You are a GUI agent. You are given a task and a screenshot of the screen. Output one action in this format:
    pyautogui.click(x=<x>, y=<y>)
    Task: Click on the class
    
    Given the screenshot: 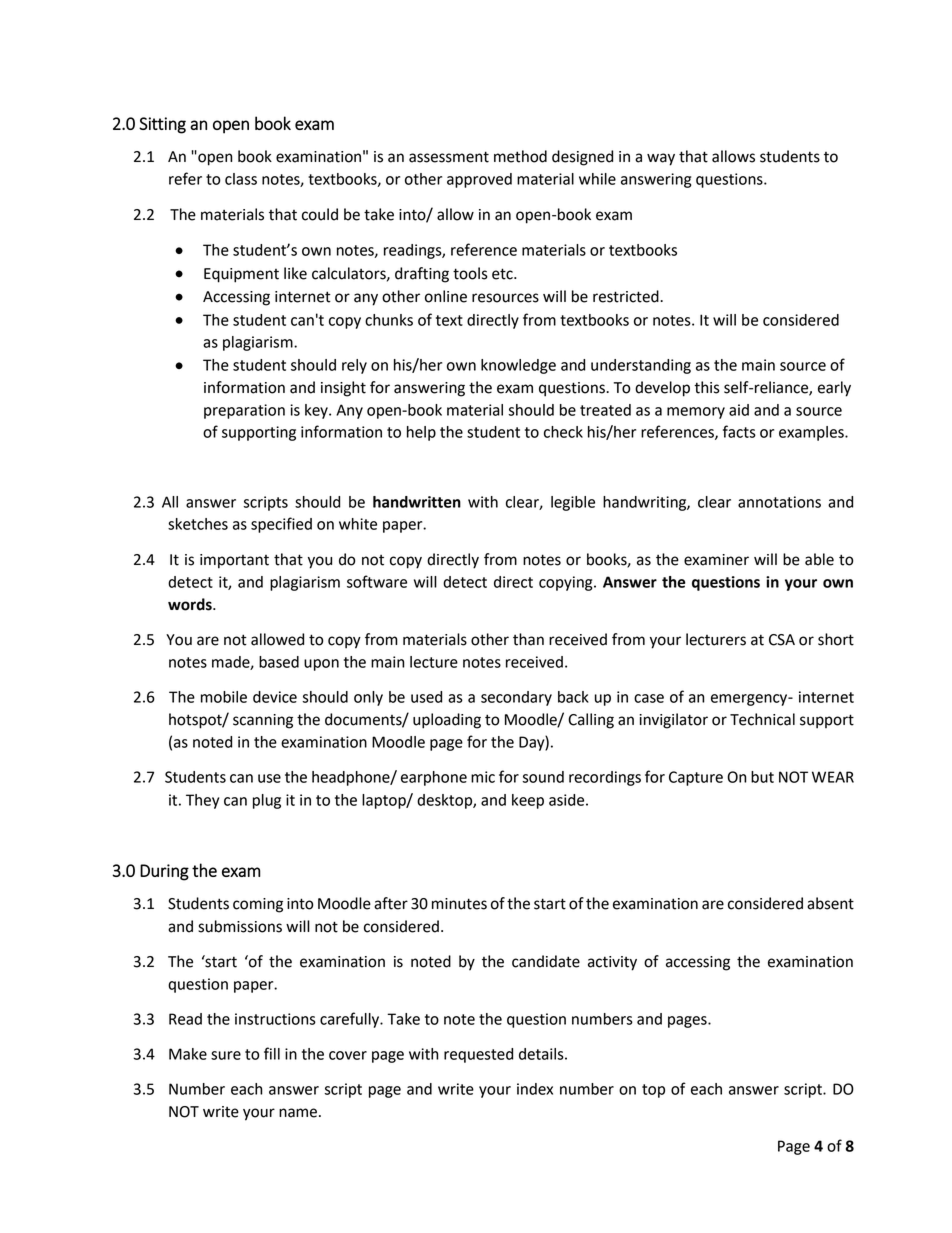 What is the action you would take?
    pyautogui.click(x=241, y=179)
